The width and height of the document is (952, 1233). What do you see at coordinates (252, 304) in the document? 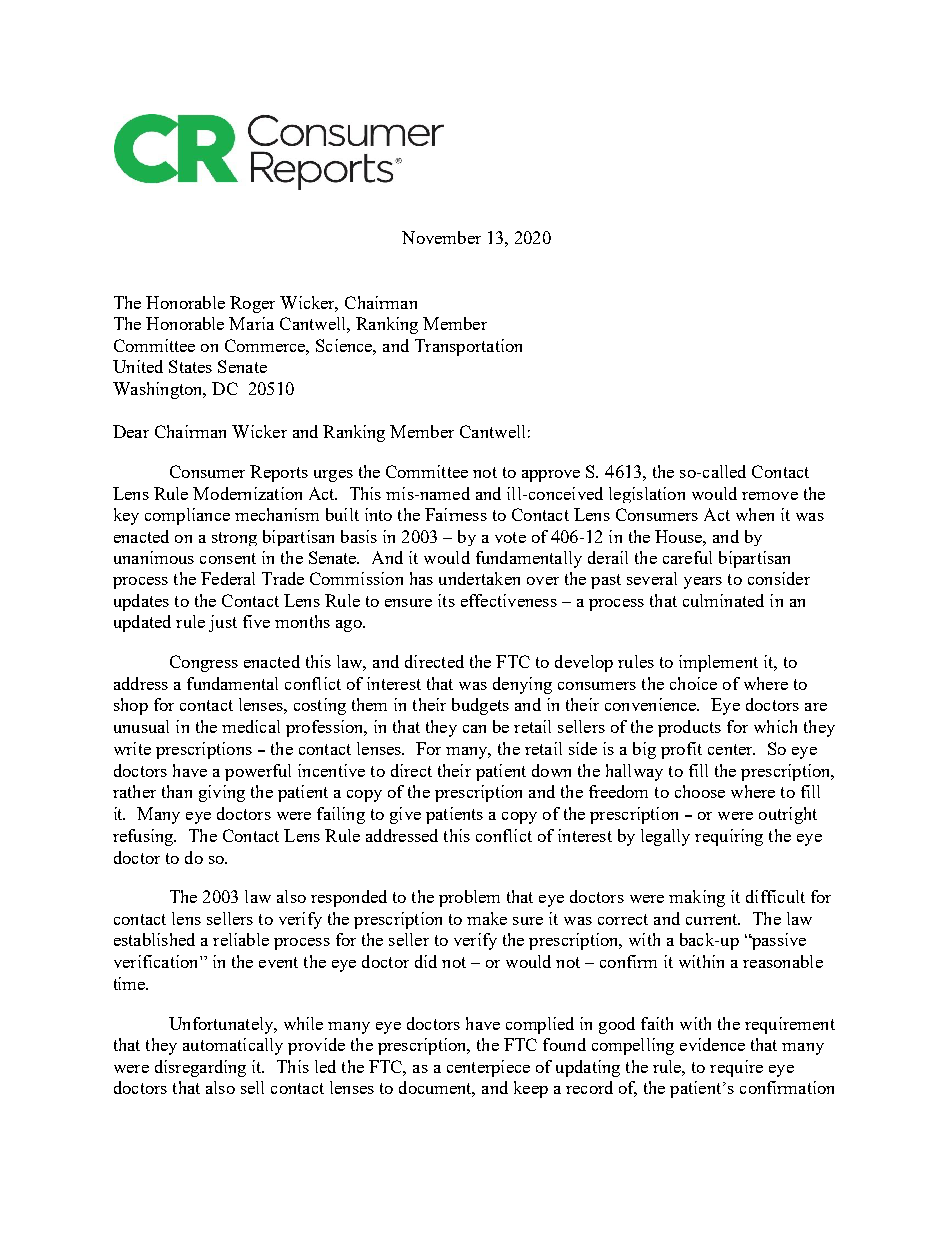
I see `Roger` at bounding box center [252, 304].
